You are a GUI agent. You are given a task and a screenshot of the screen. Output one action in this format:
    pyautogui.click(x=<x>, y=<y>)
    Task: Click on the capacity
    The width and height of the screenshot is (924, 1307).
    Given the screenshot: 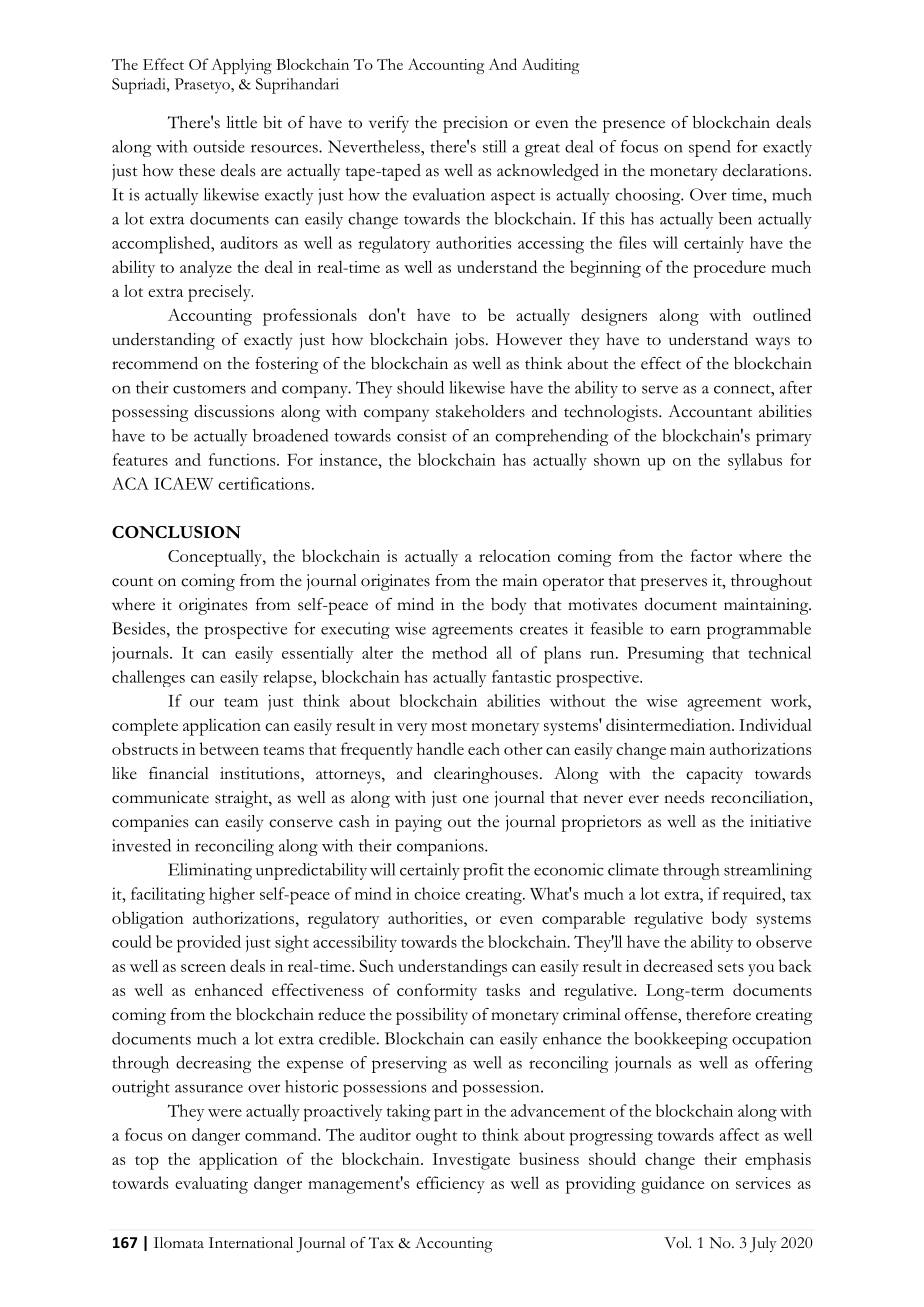 What is the action you would take?
    pyautogui.click(x=714, y=775)
